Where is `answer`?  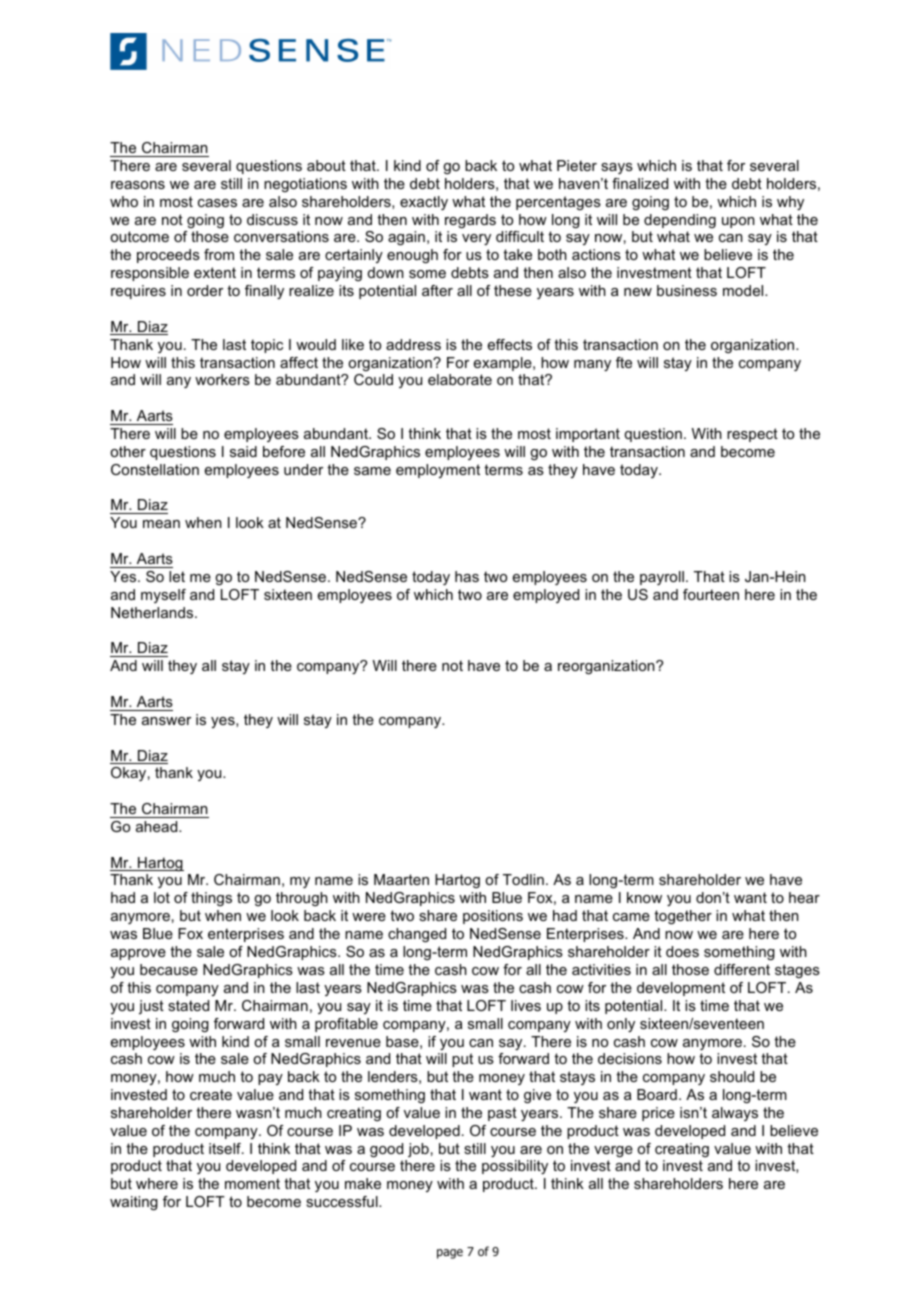
answer is located at coordinates (166, 721).
